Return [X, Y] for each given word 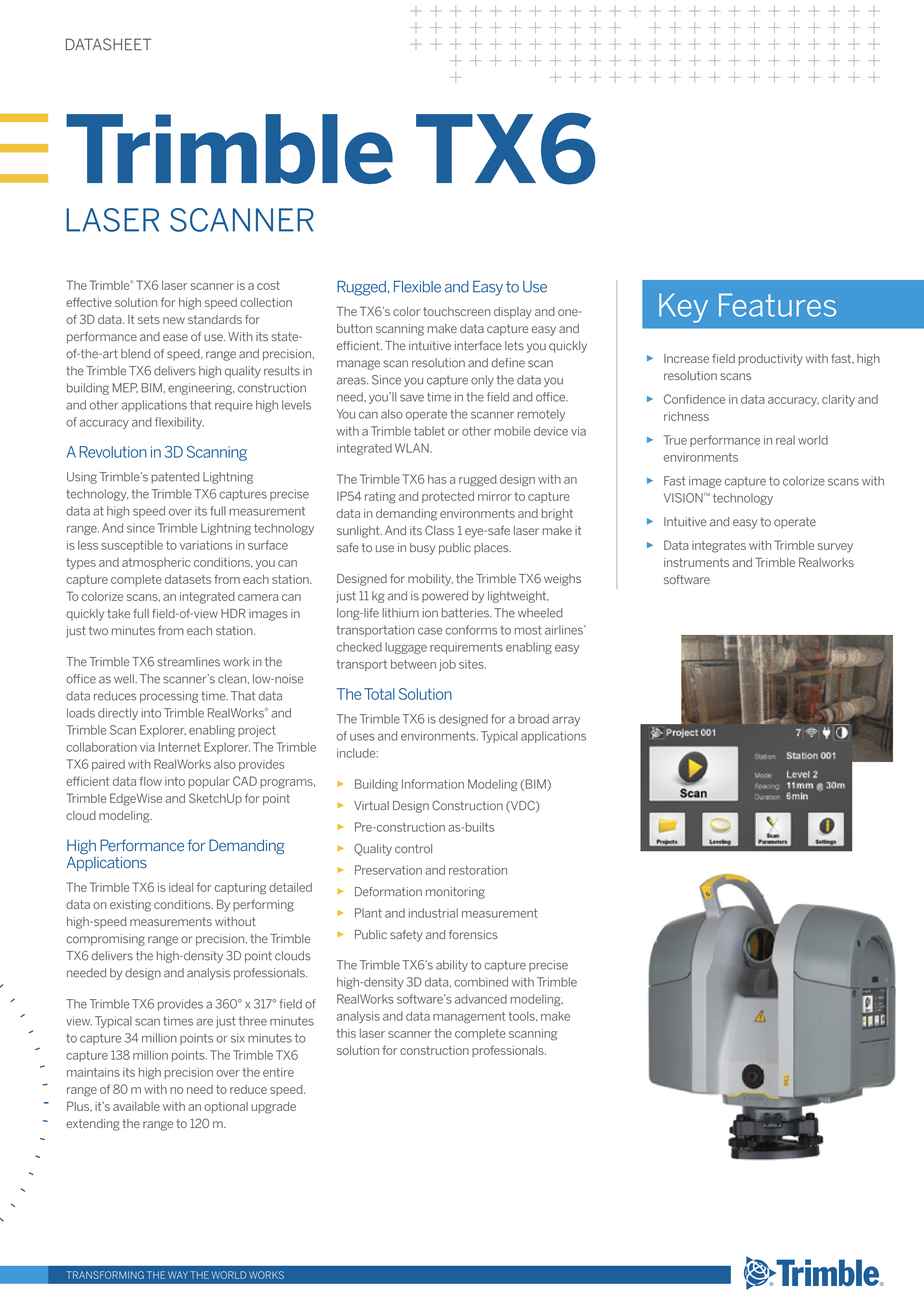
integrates [719, 547]
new [174, 320]
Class [439, 530]
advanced [481, 999]
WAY [178, 1275]
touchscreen [457, 311]
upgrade [273, 1108]
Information [433, 784]
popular [209, 782]
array [566, 721]
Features [777, 305]
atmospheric [156, 563]
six [238, 1038]
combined [481, 982]
